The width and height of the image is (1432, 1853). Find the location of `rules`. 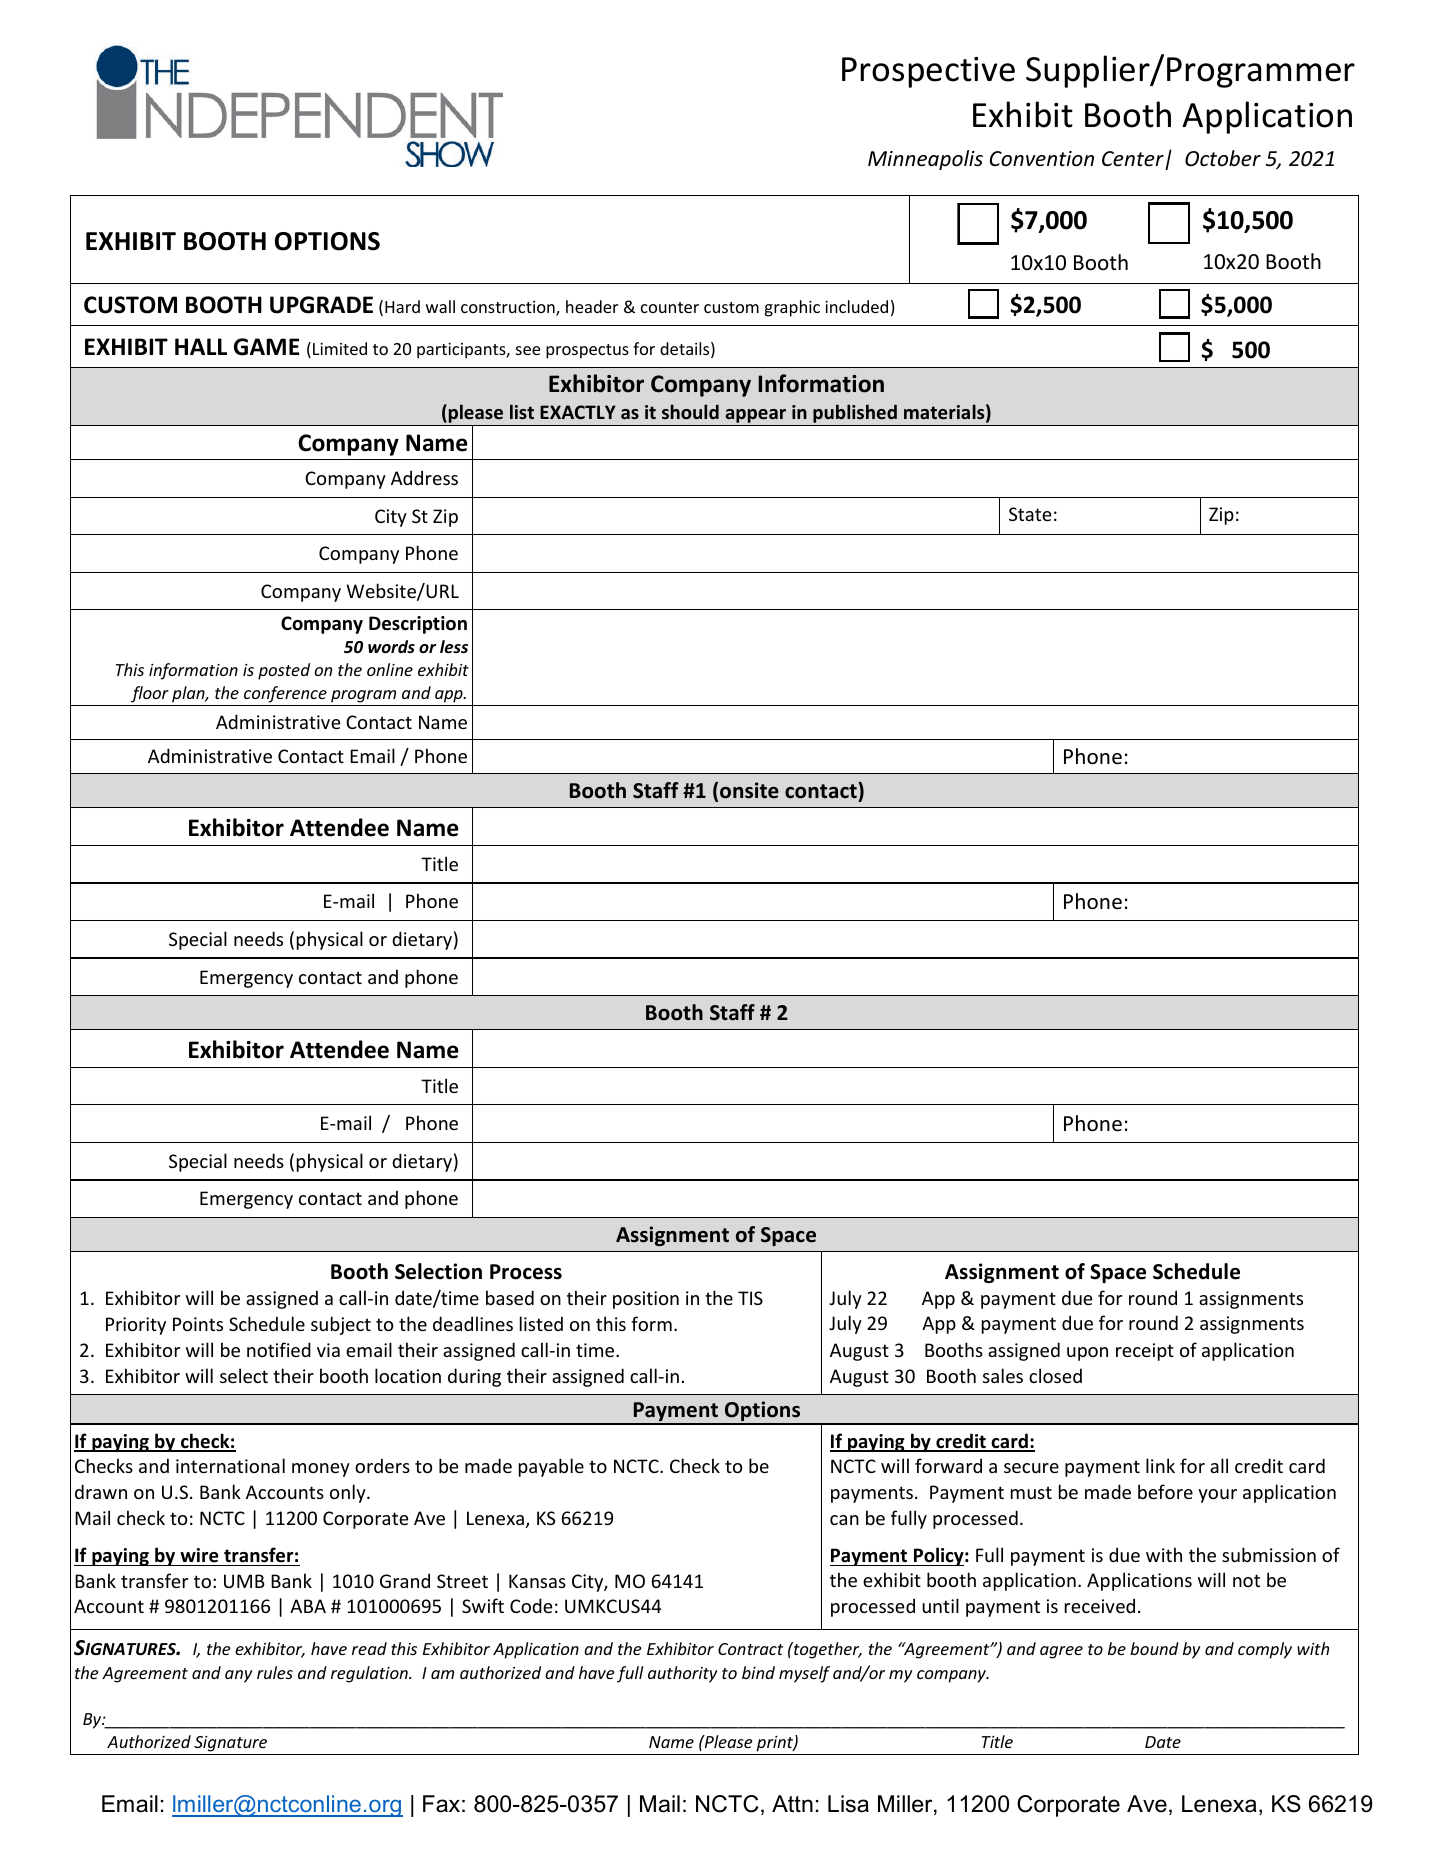

rules is located at coordinates (275, 1672).
